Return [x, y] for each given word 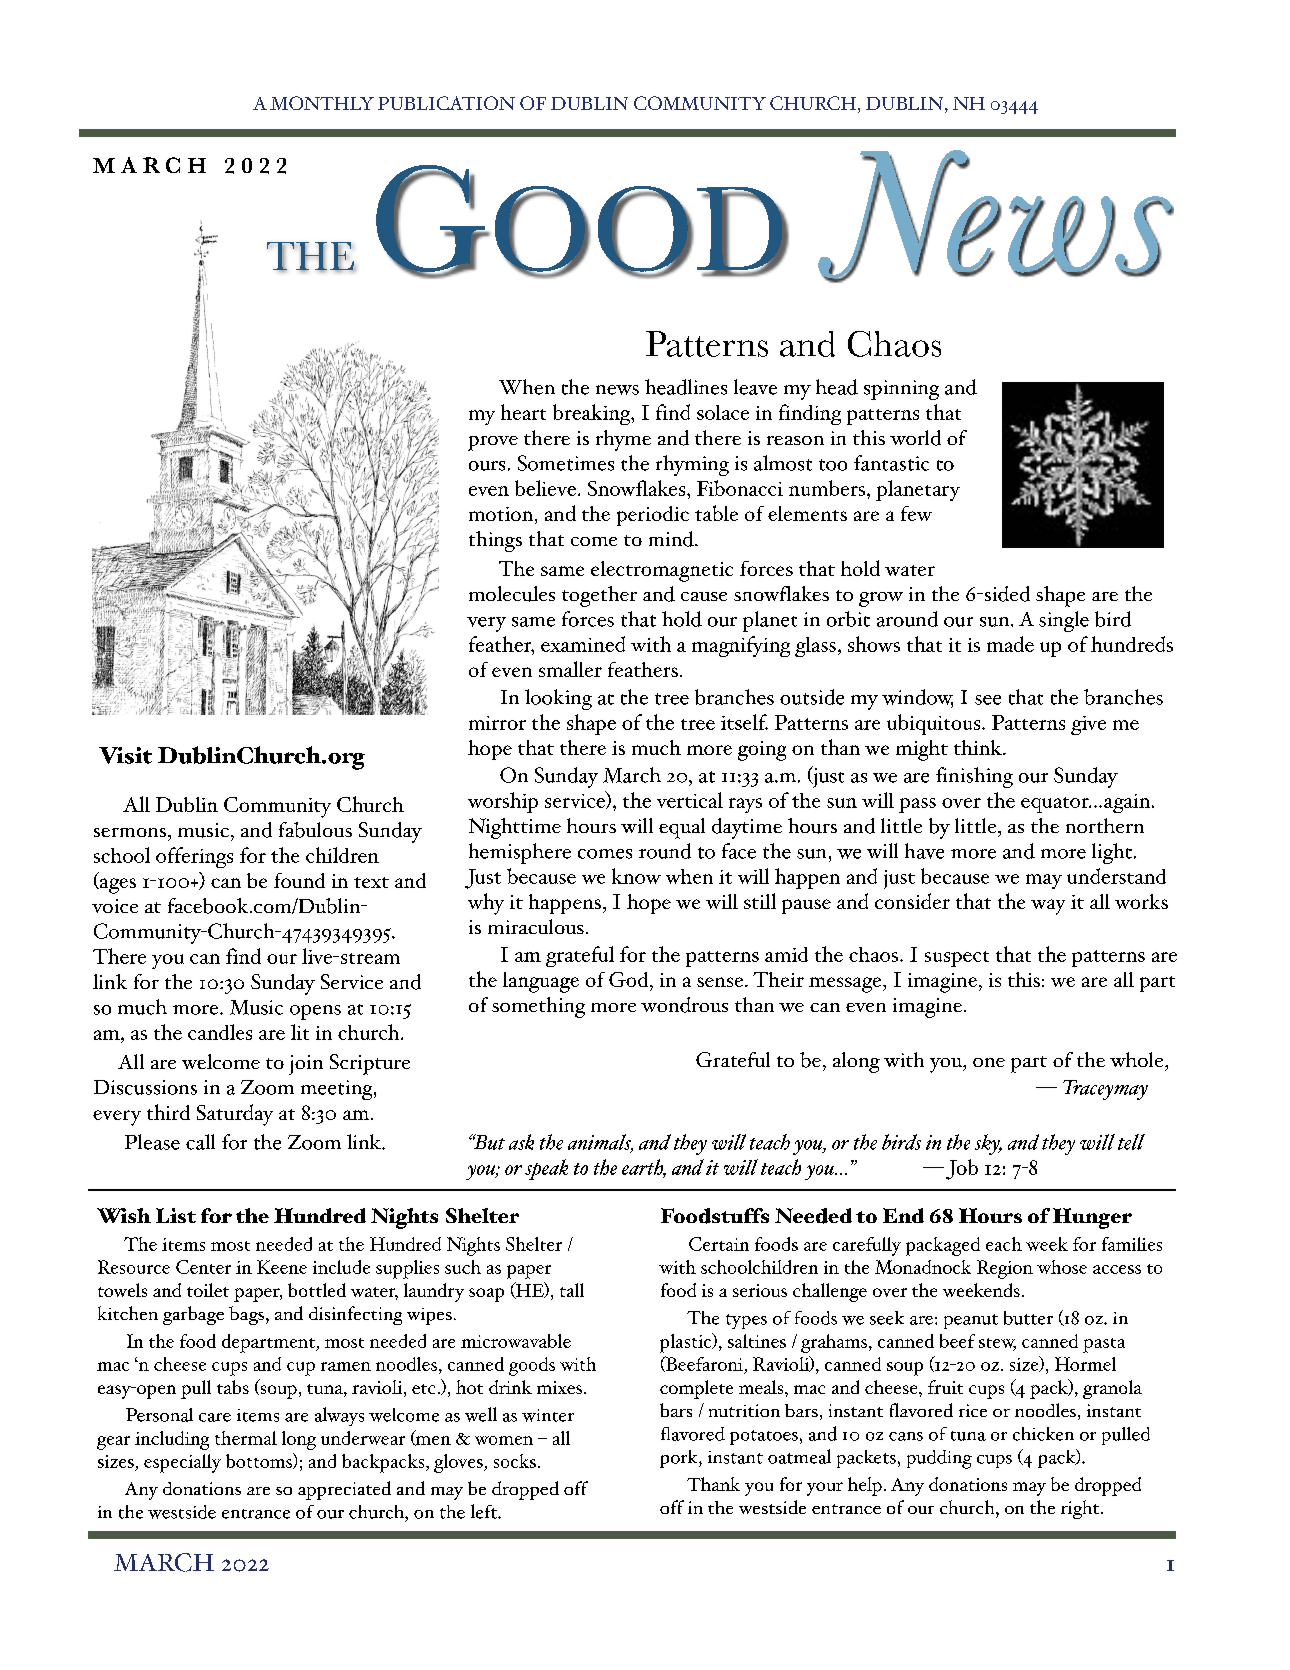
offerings [194, 857]
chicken [1043, 1434]
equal [682, 828]
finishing [974, 777]
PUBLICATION [446, 103]
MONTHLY [322, 103]
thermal [246, 1438]
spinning [901, 390]
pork [680, 1459]
